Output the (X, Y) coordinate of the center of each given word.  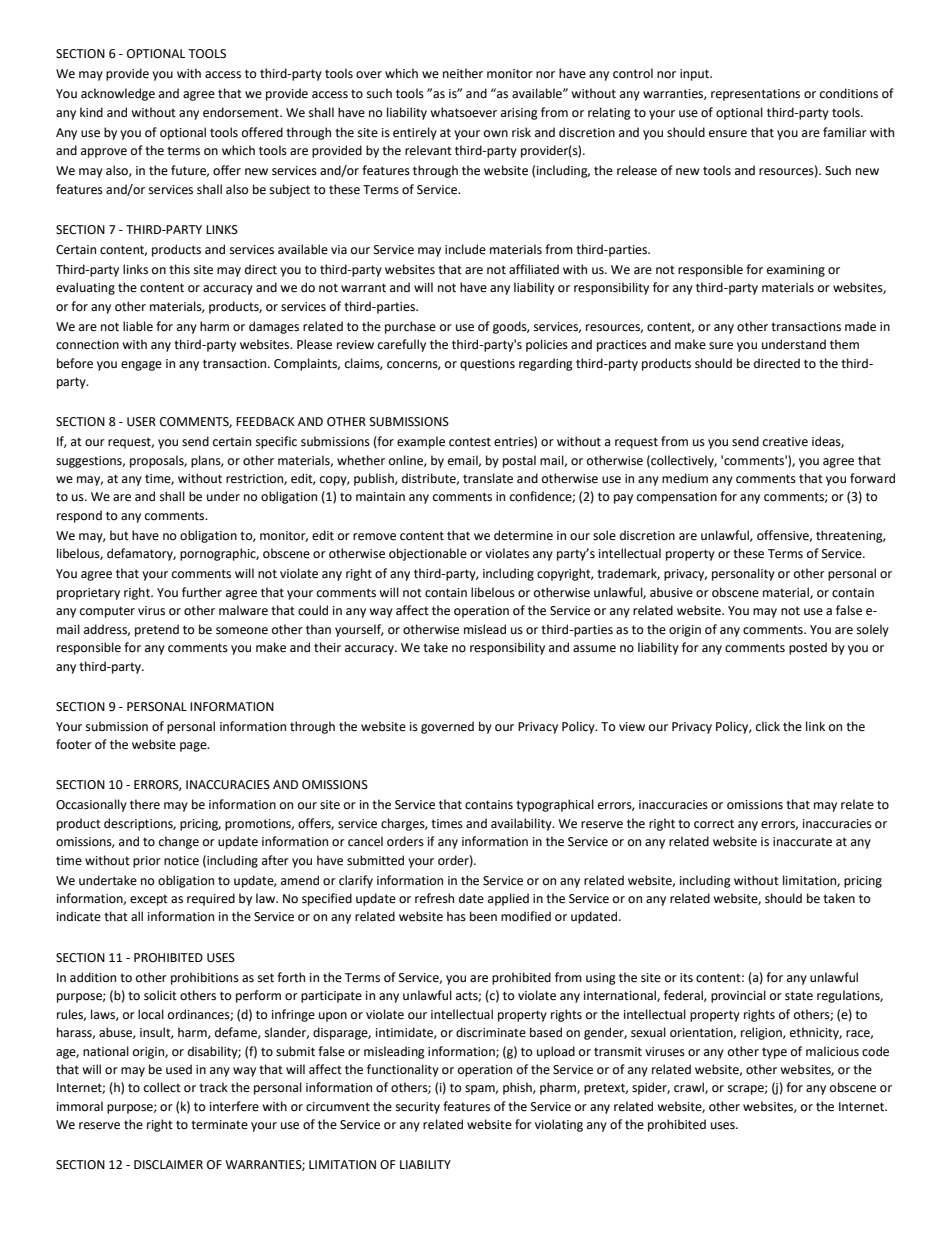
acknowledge (118, 94)
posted (808, 648)
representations (755, 95)
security (418, 1108)
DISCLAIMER (168, 1165)
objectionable (428, 554)
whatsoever (463, 112)
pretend (157, 630)
